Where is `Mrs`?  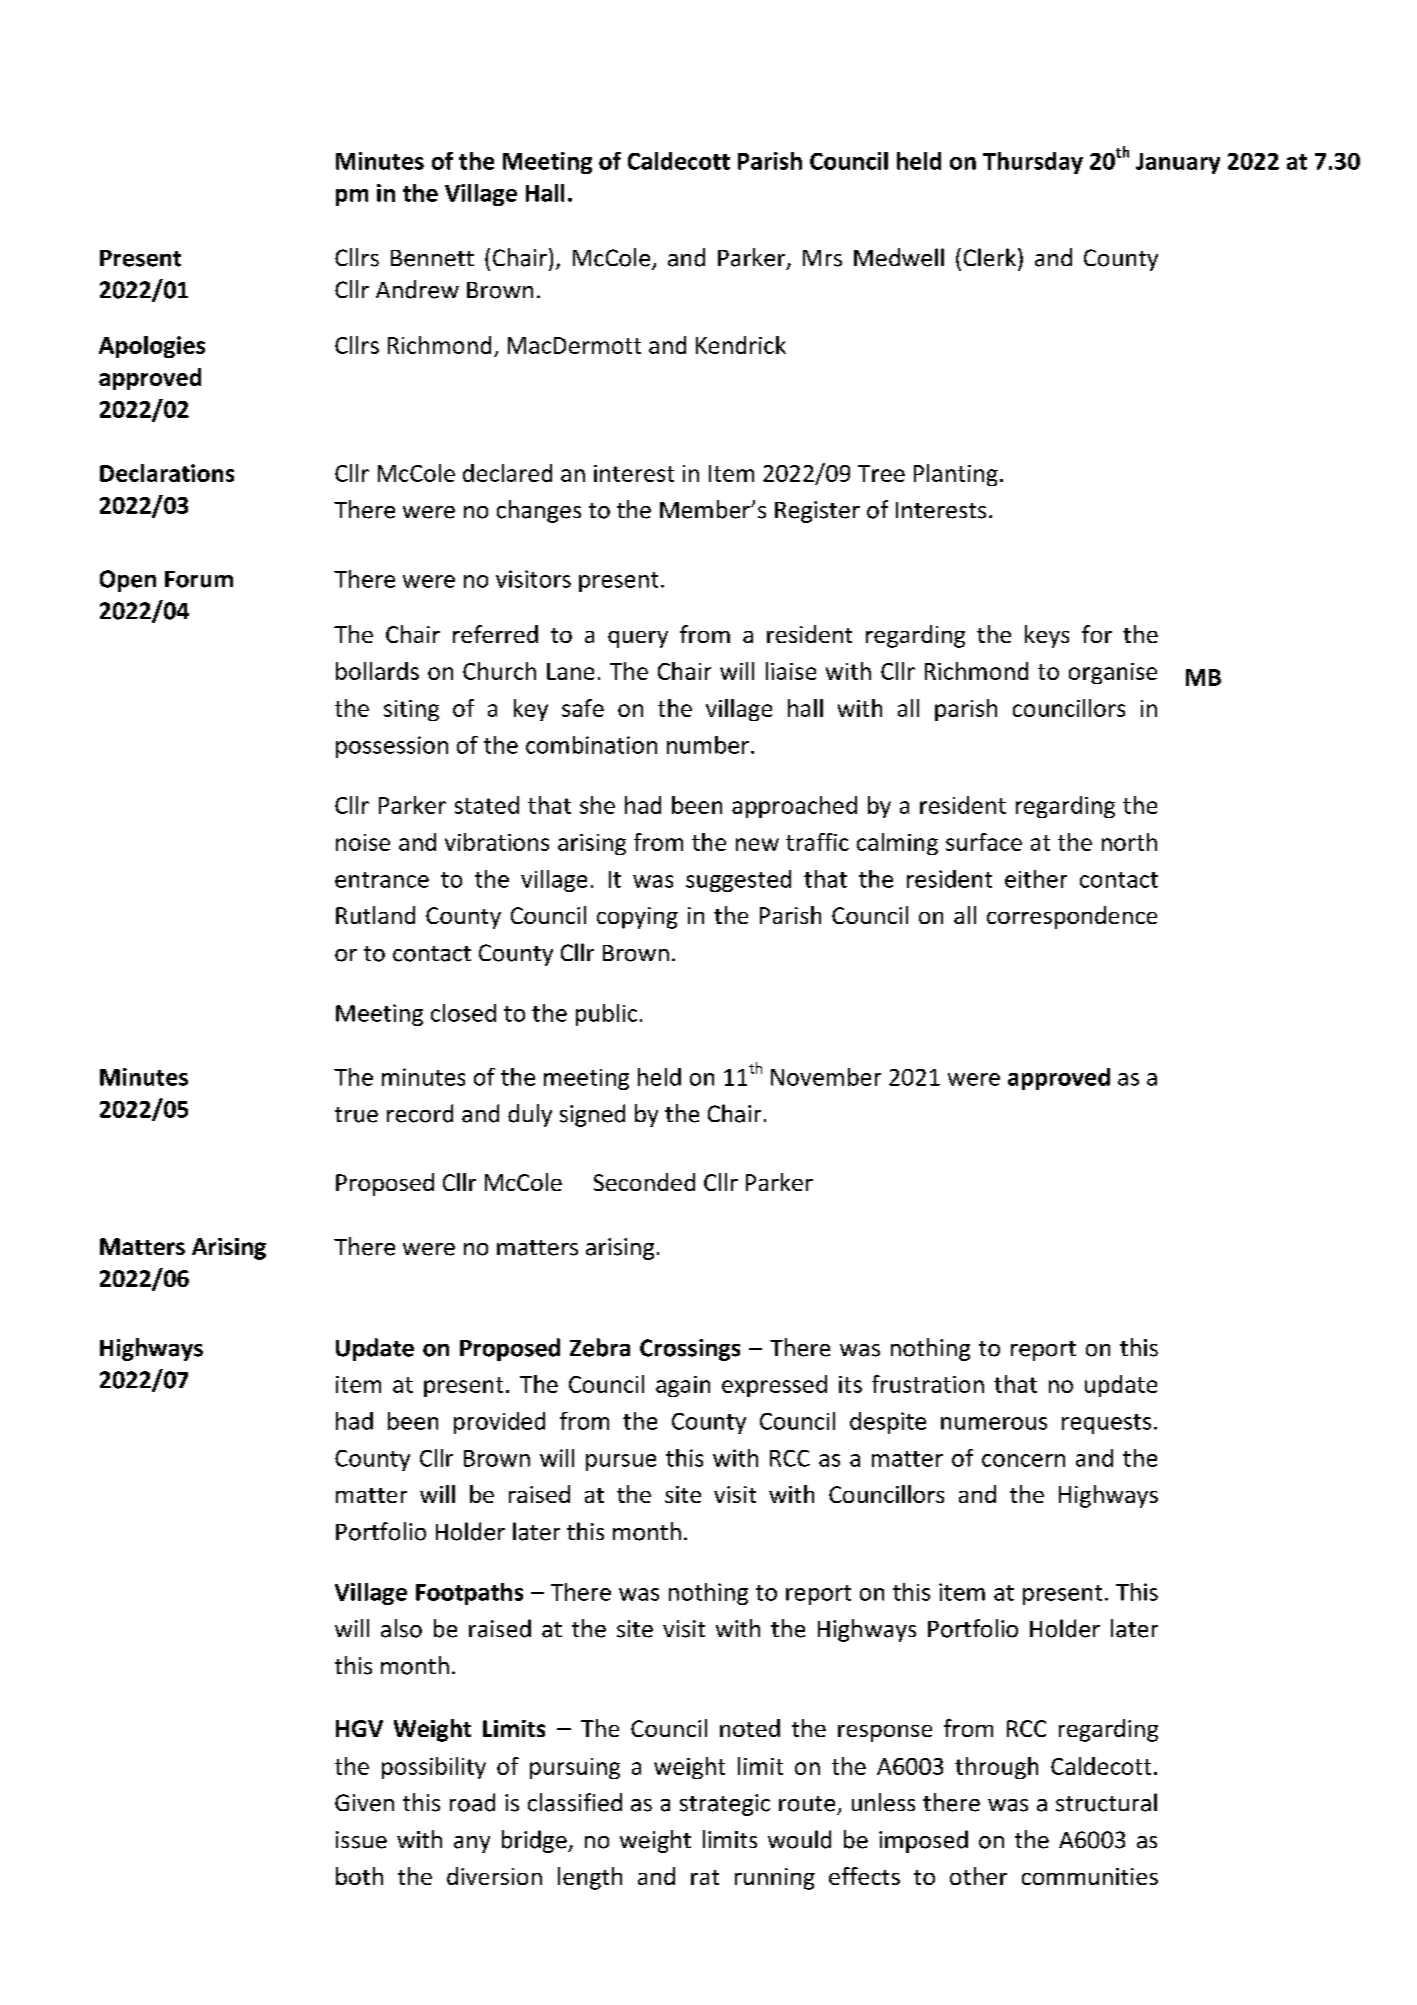 Mrs is located at coordinates (822, 258).
